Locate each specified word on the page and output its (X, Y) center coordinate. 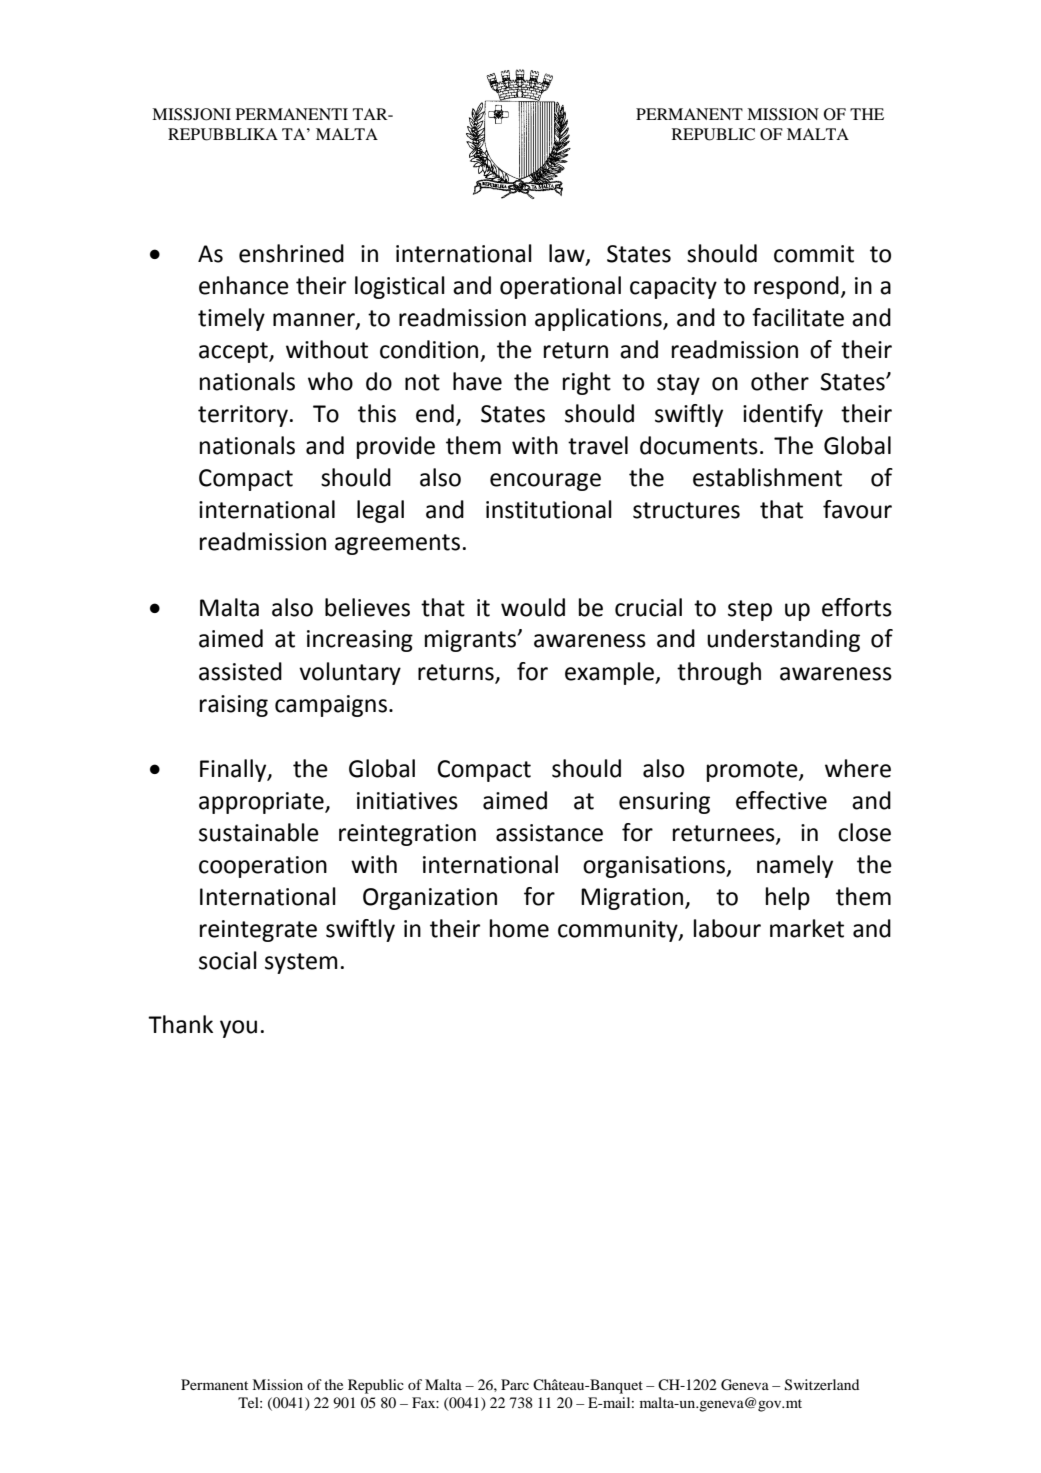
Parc (515, 1384)
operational (560, 287)
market (807, 928)
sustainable (259, 832)
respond (796, 287)
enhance (244, 285)
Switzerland (822, 1385)
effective (781, 800)
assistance (549, 833)
